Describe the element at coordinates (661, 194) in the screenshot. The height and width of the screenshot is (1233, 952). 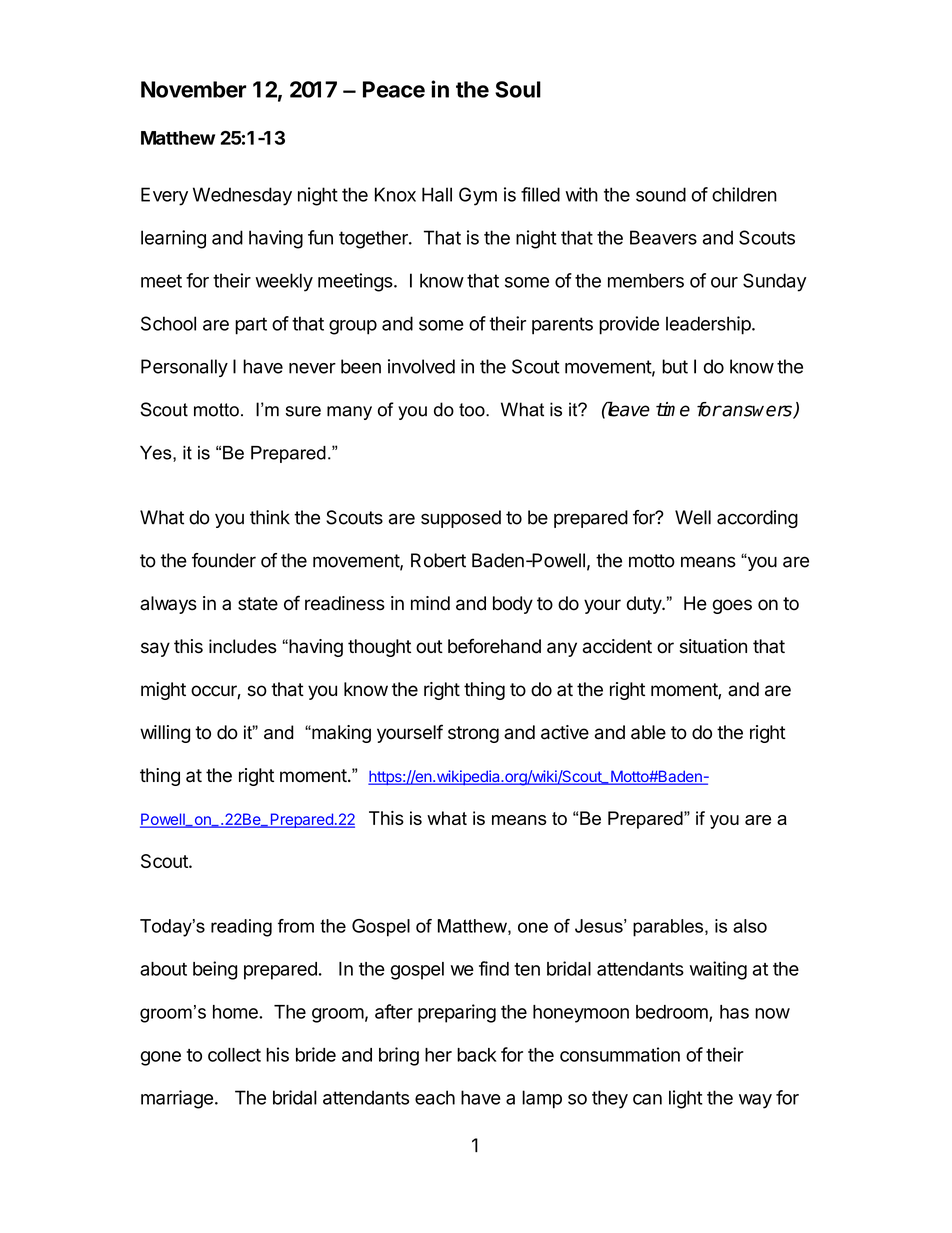
I see `sound` at that location.
